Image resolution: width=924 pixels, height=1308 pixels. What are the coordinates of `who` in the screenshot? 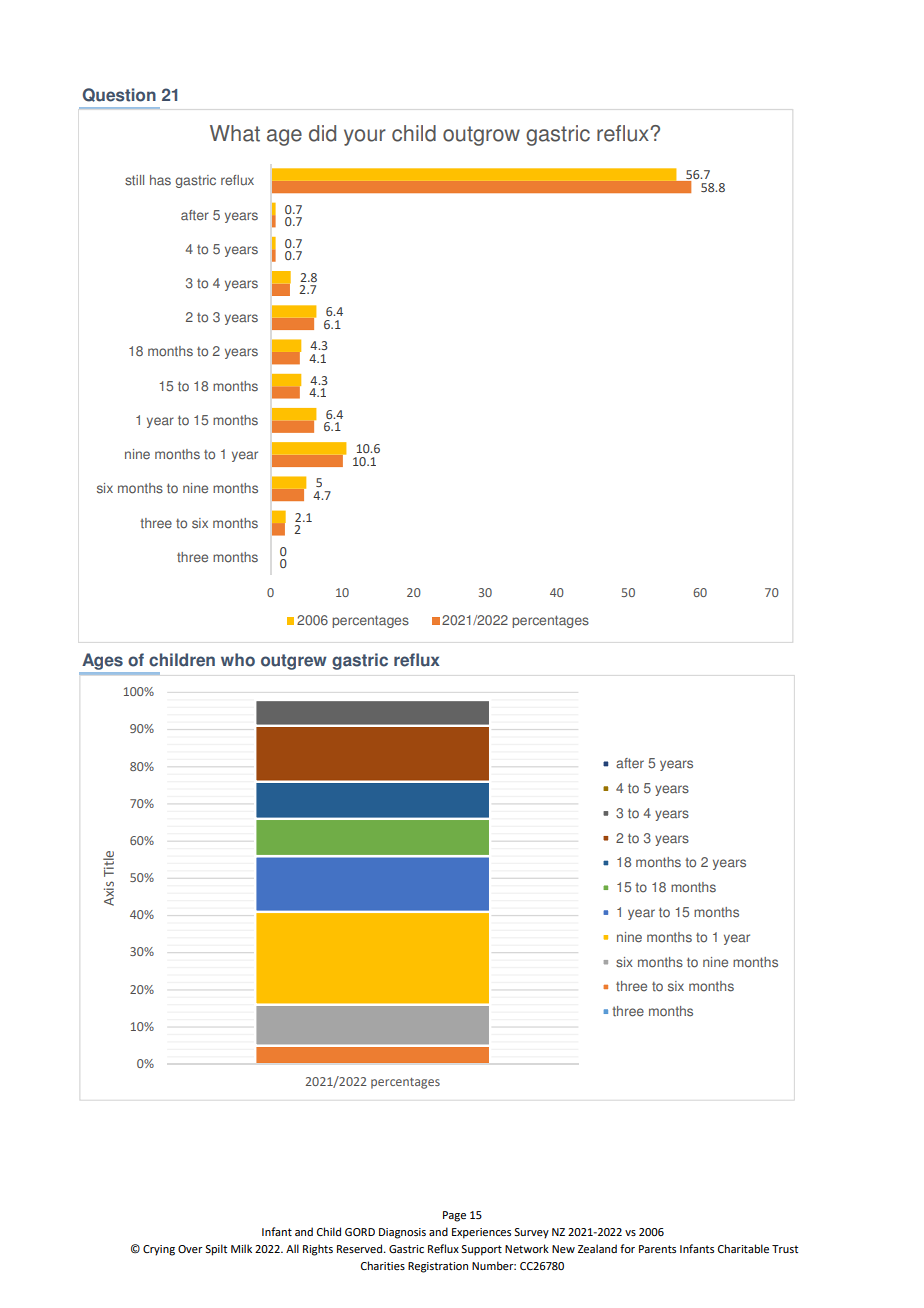 It's located at (238, 660).
